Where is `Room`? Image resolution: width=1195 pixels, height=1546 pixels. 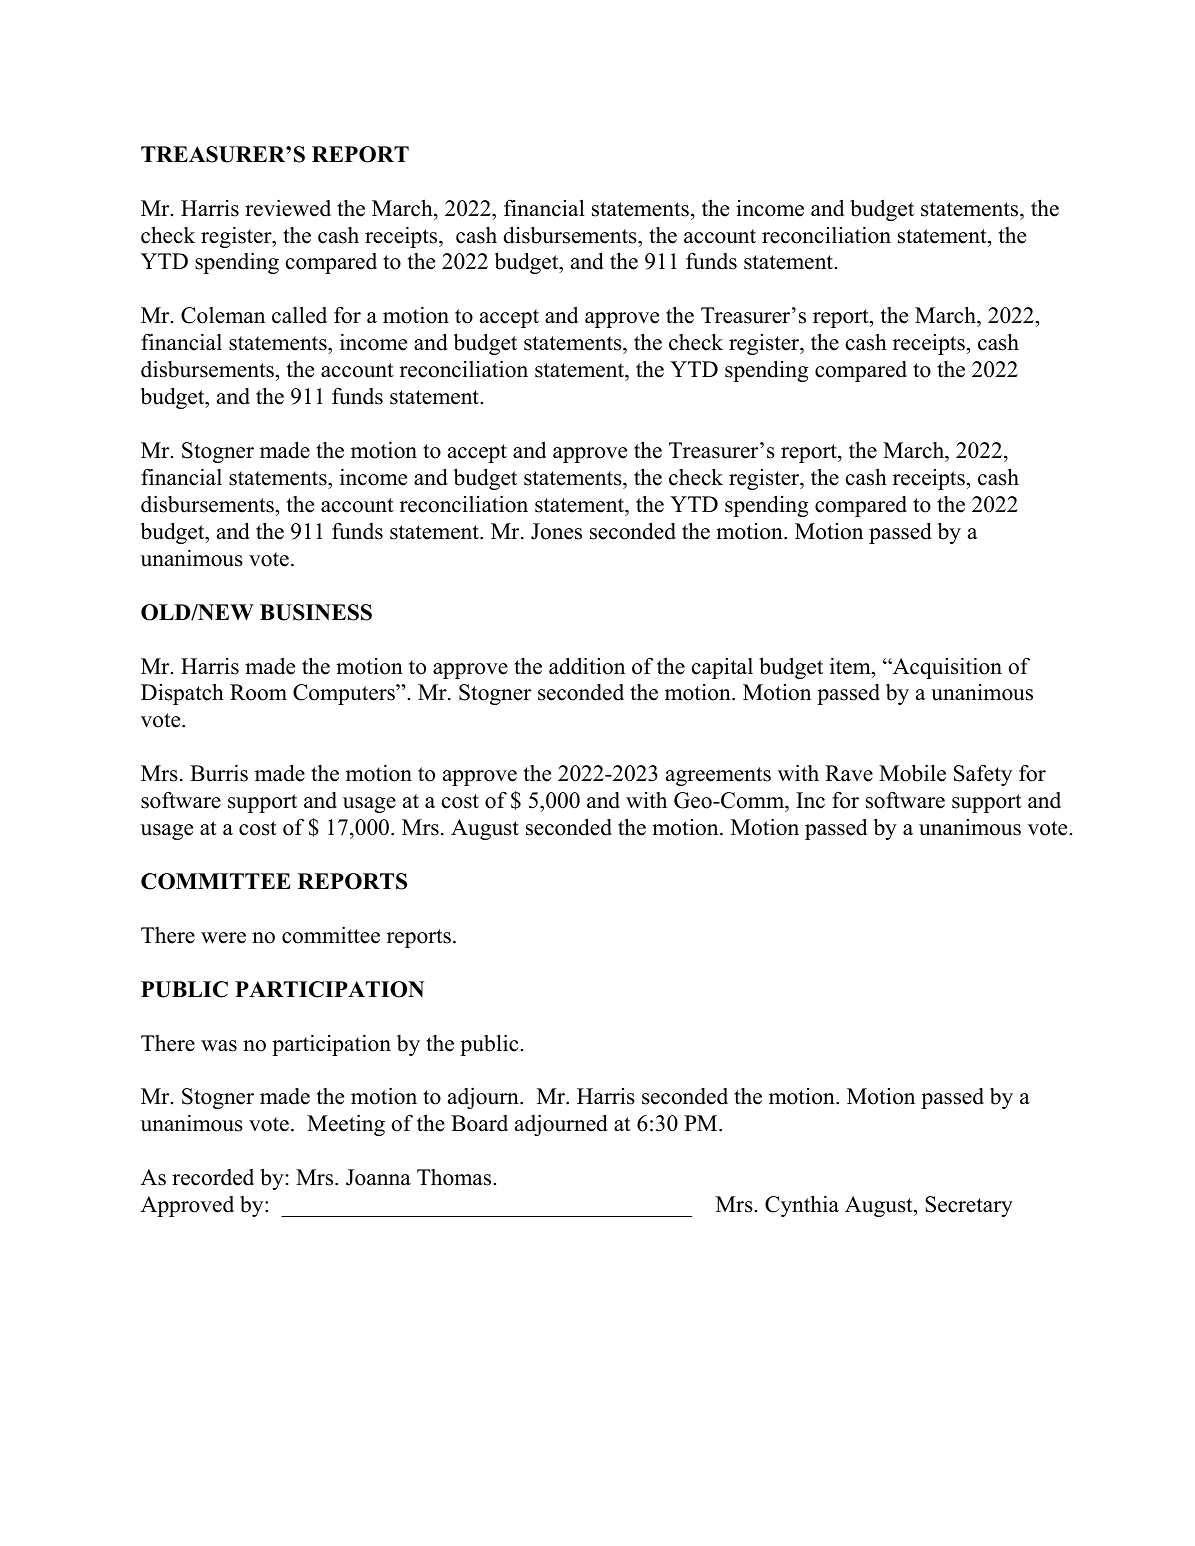
Room is located at coordinates (258, 692).
